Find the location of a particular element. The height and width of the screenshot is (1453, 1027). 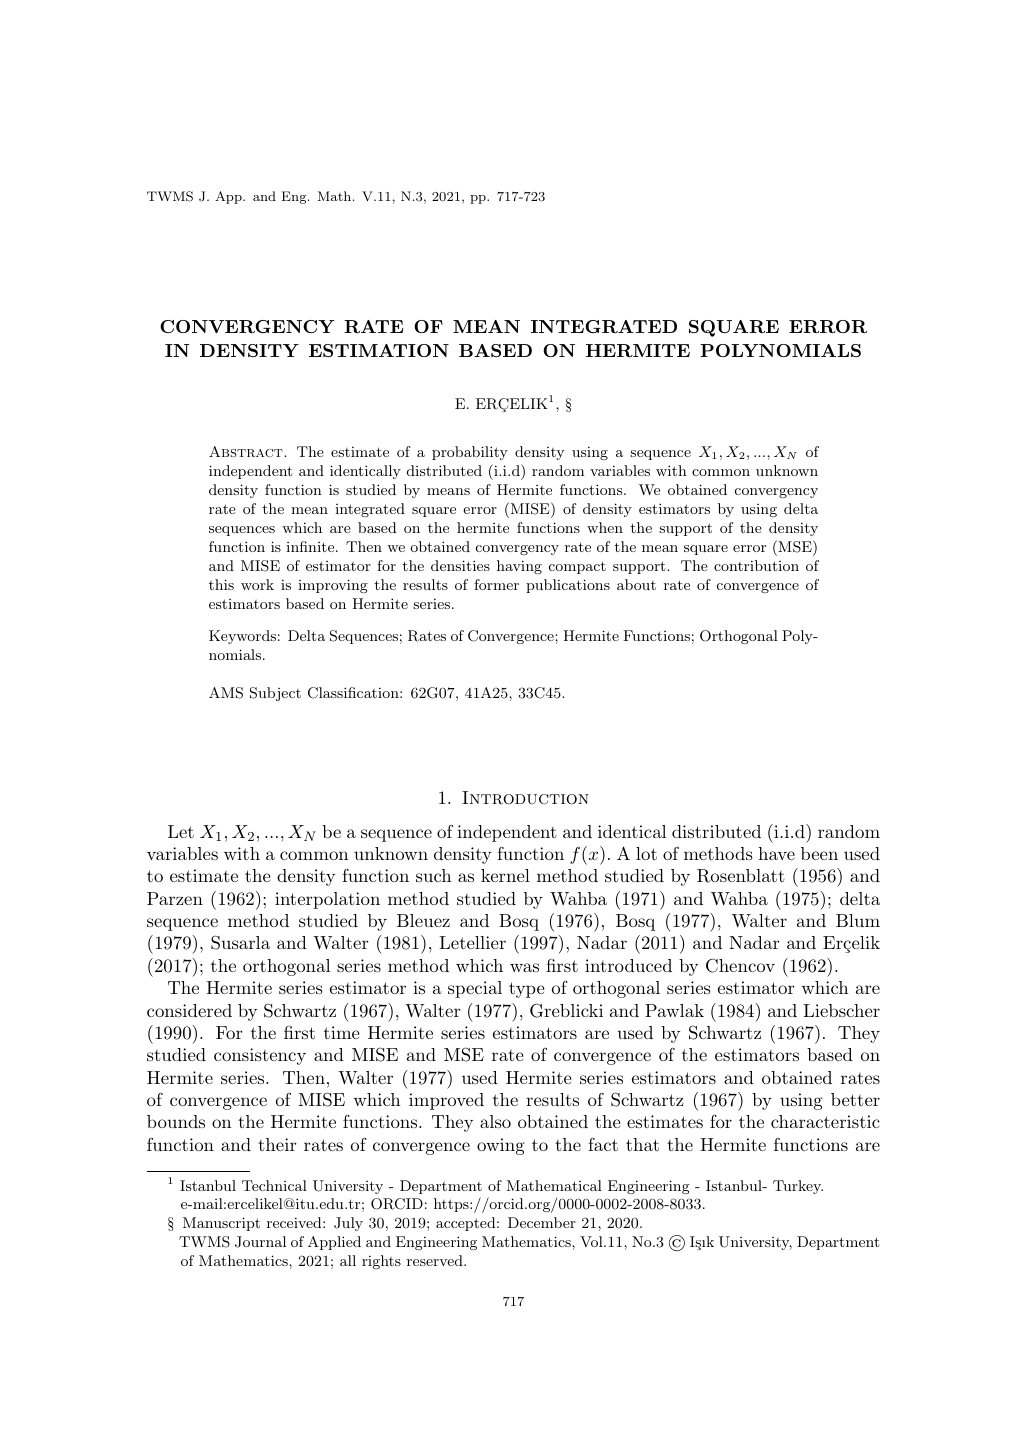

contribution is located at coordinates (756, 565).
